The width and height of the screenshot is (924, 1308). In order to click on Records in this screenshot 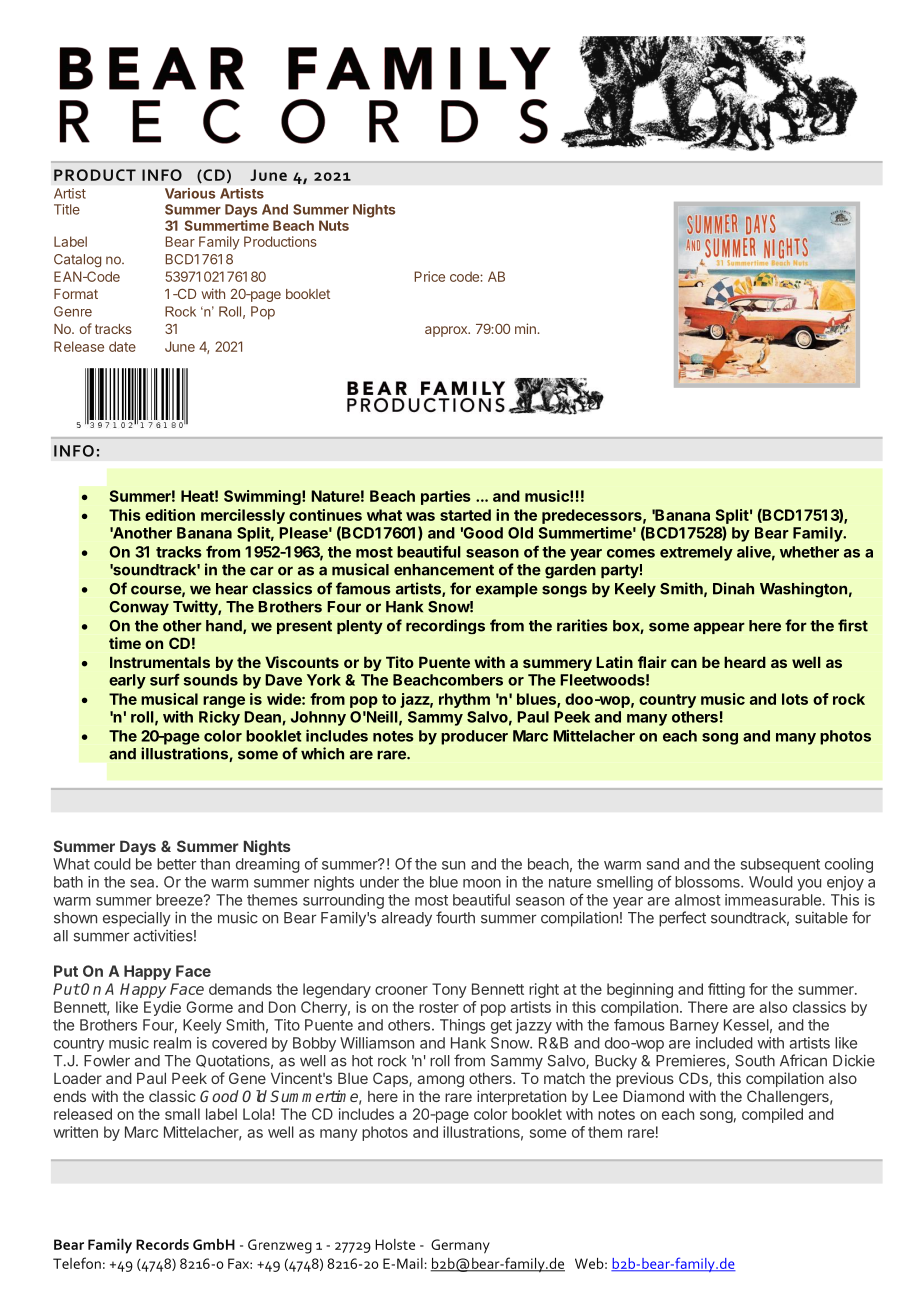, I will do `click(162, 1244)`.
